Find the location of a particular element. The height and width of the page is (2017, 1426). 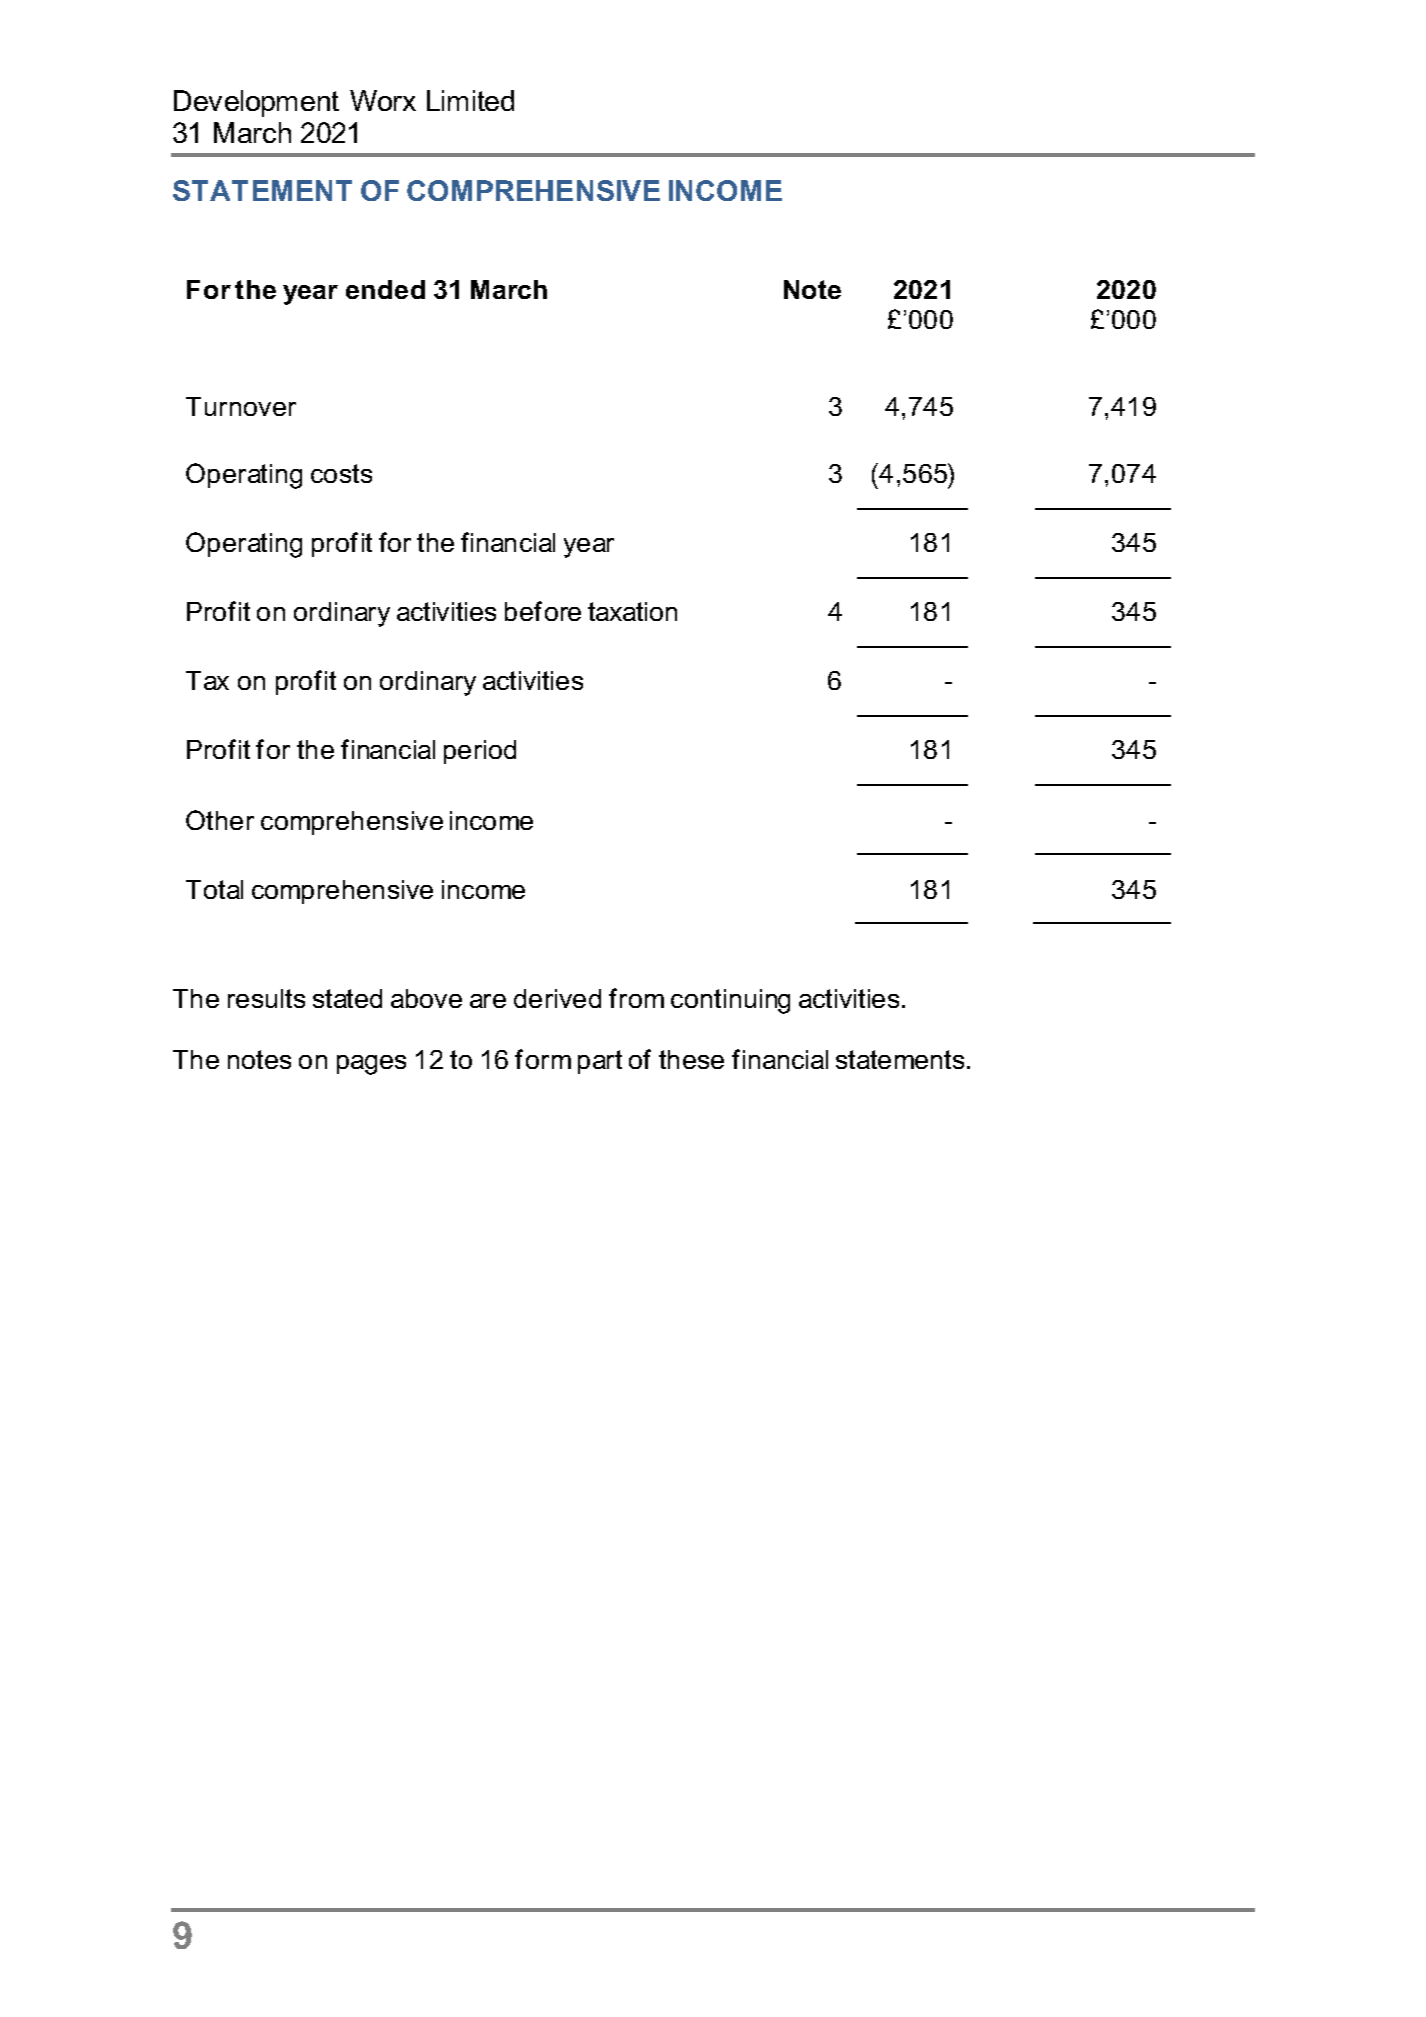

before is located at coordinates (543, 611).
